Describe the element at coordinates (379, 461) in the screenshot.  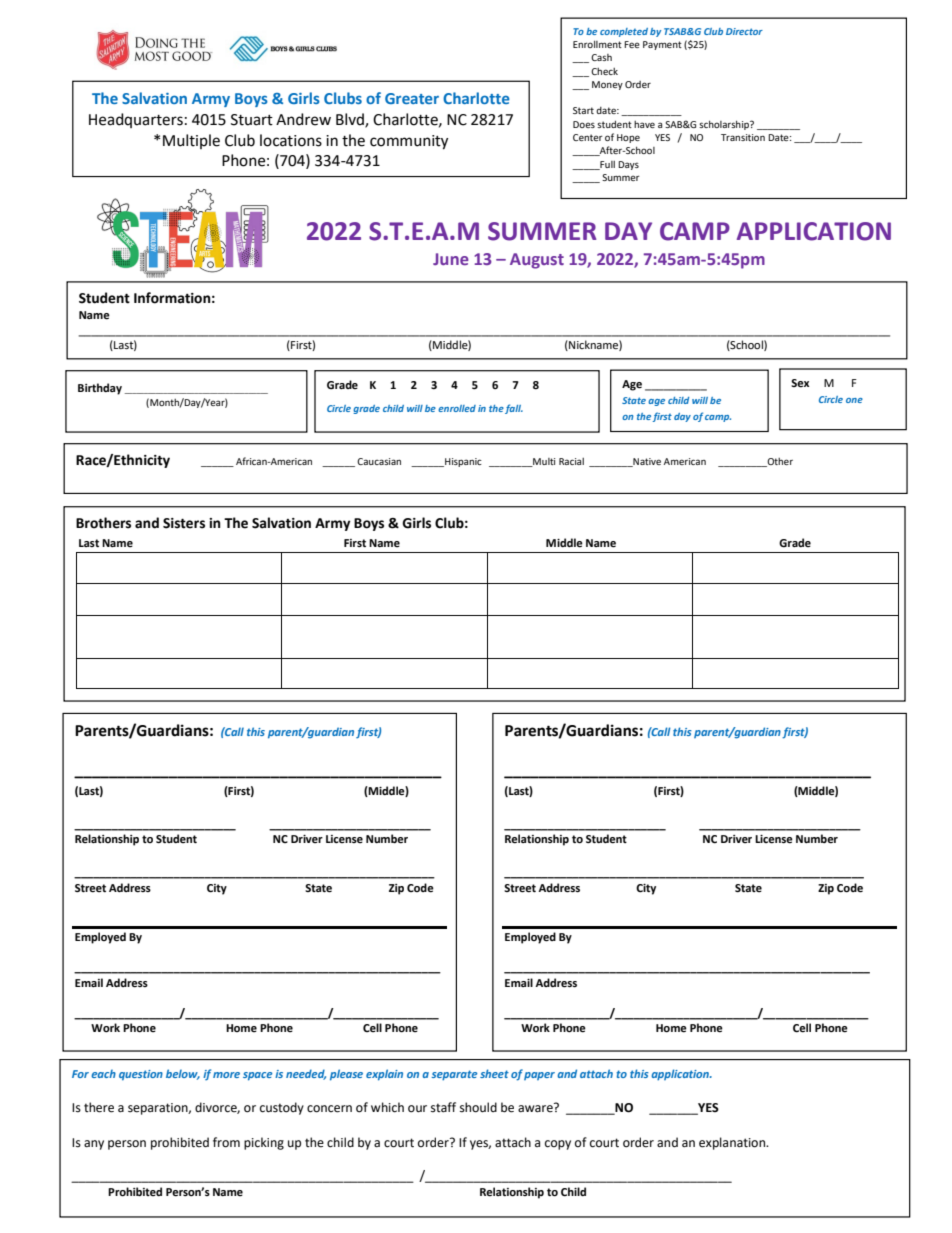
I see `Caucasian` at that location.
